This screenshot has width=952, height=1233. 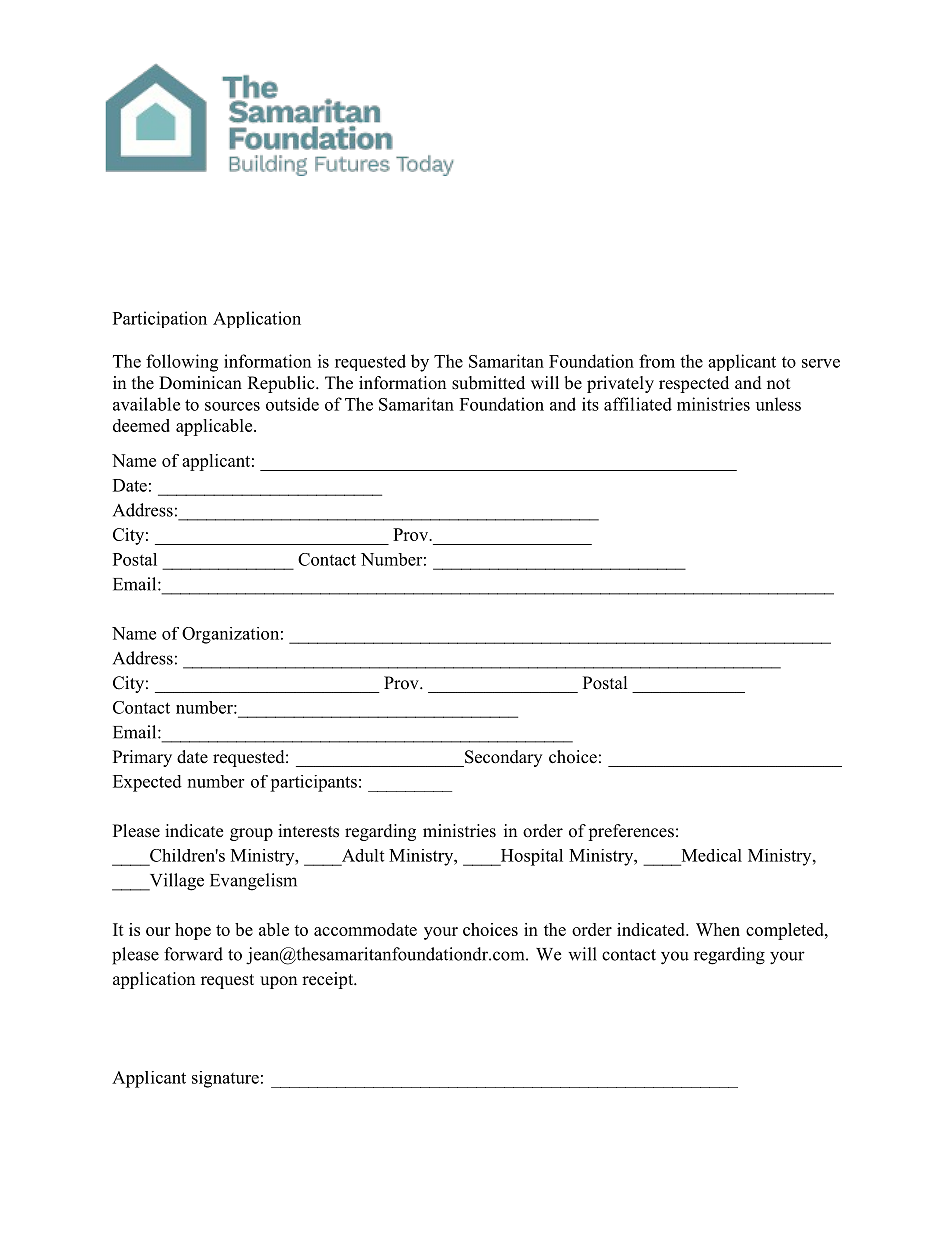 I want to click on its, so click(x=590, y=404).
